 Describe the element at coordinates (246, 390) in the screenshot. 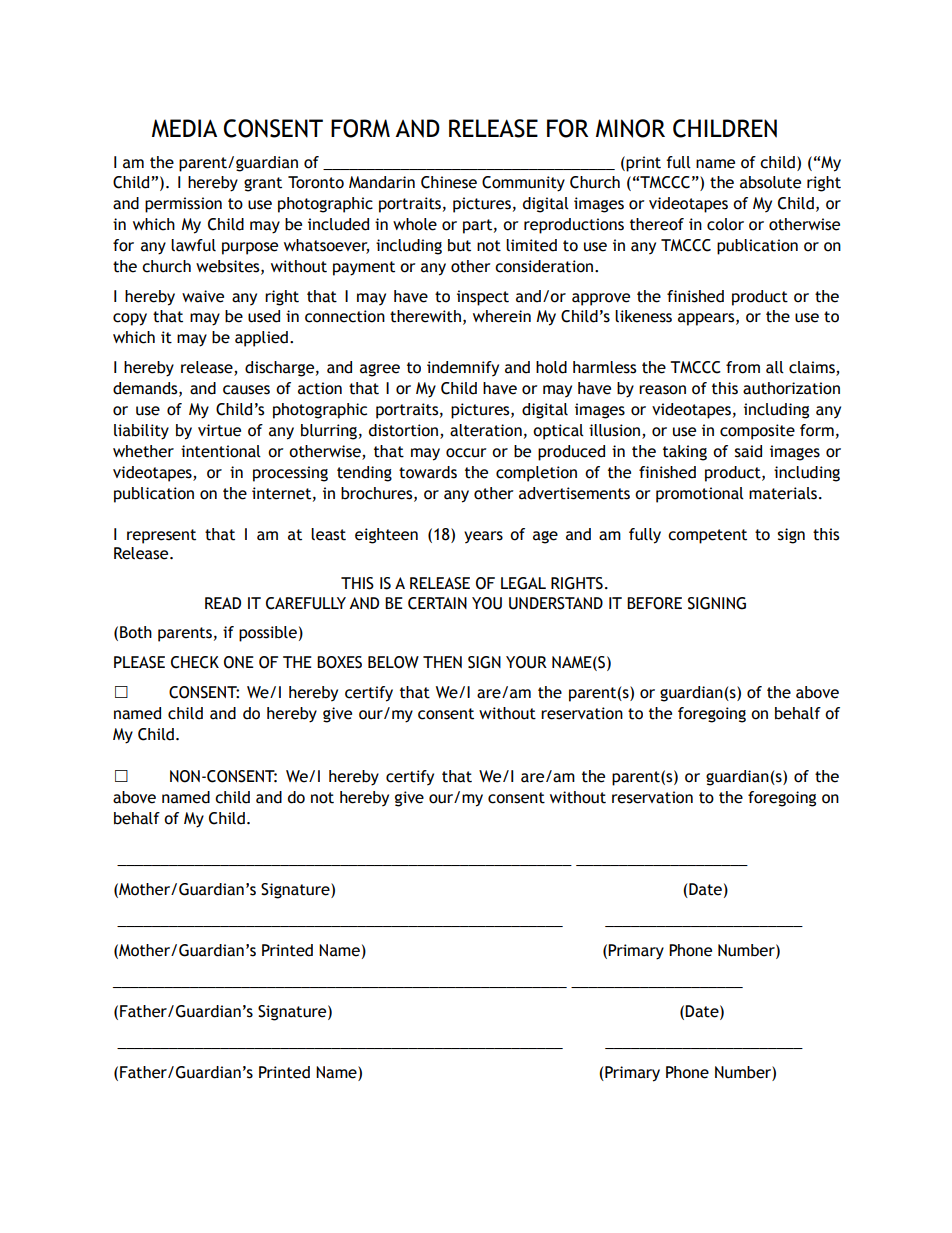

I see `causes` at that location.
